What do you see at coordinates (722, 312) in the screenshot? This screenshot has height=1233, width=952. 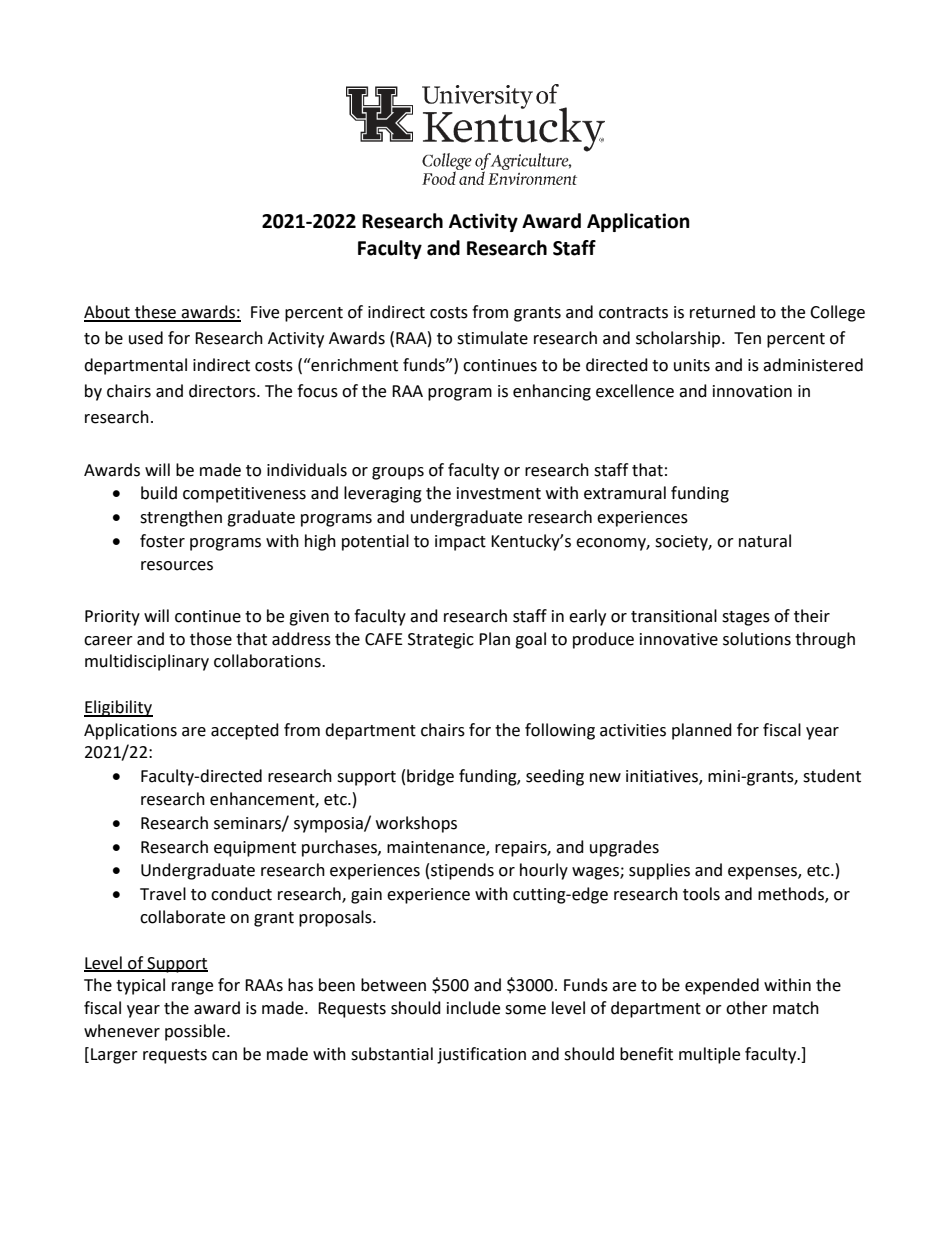 I see `returned` at bounding box center [722, 312].
